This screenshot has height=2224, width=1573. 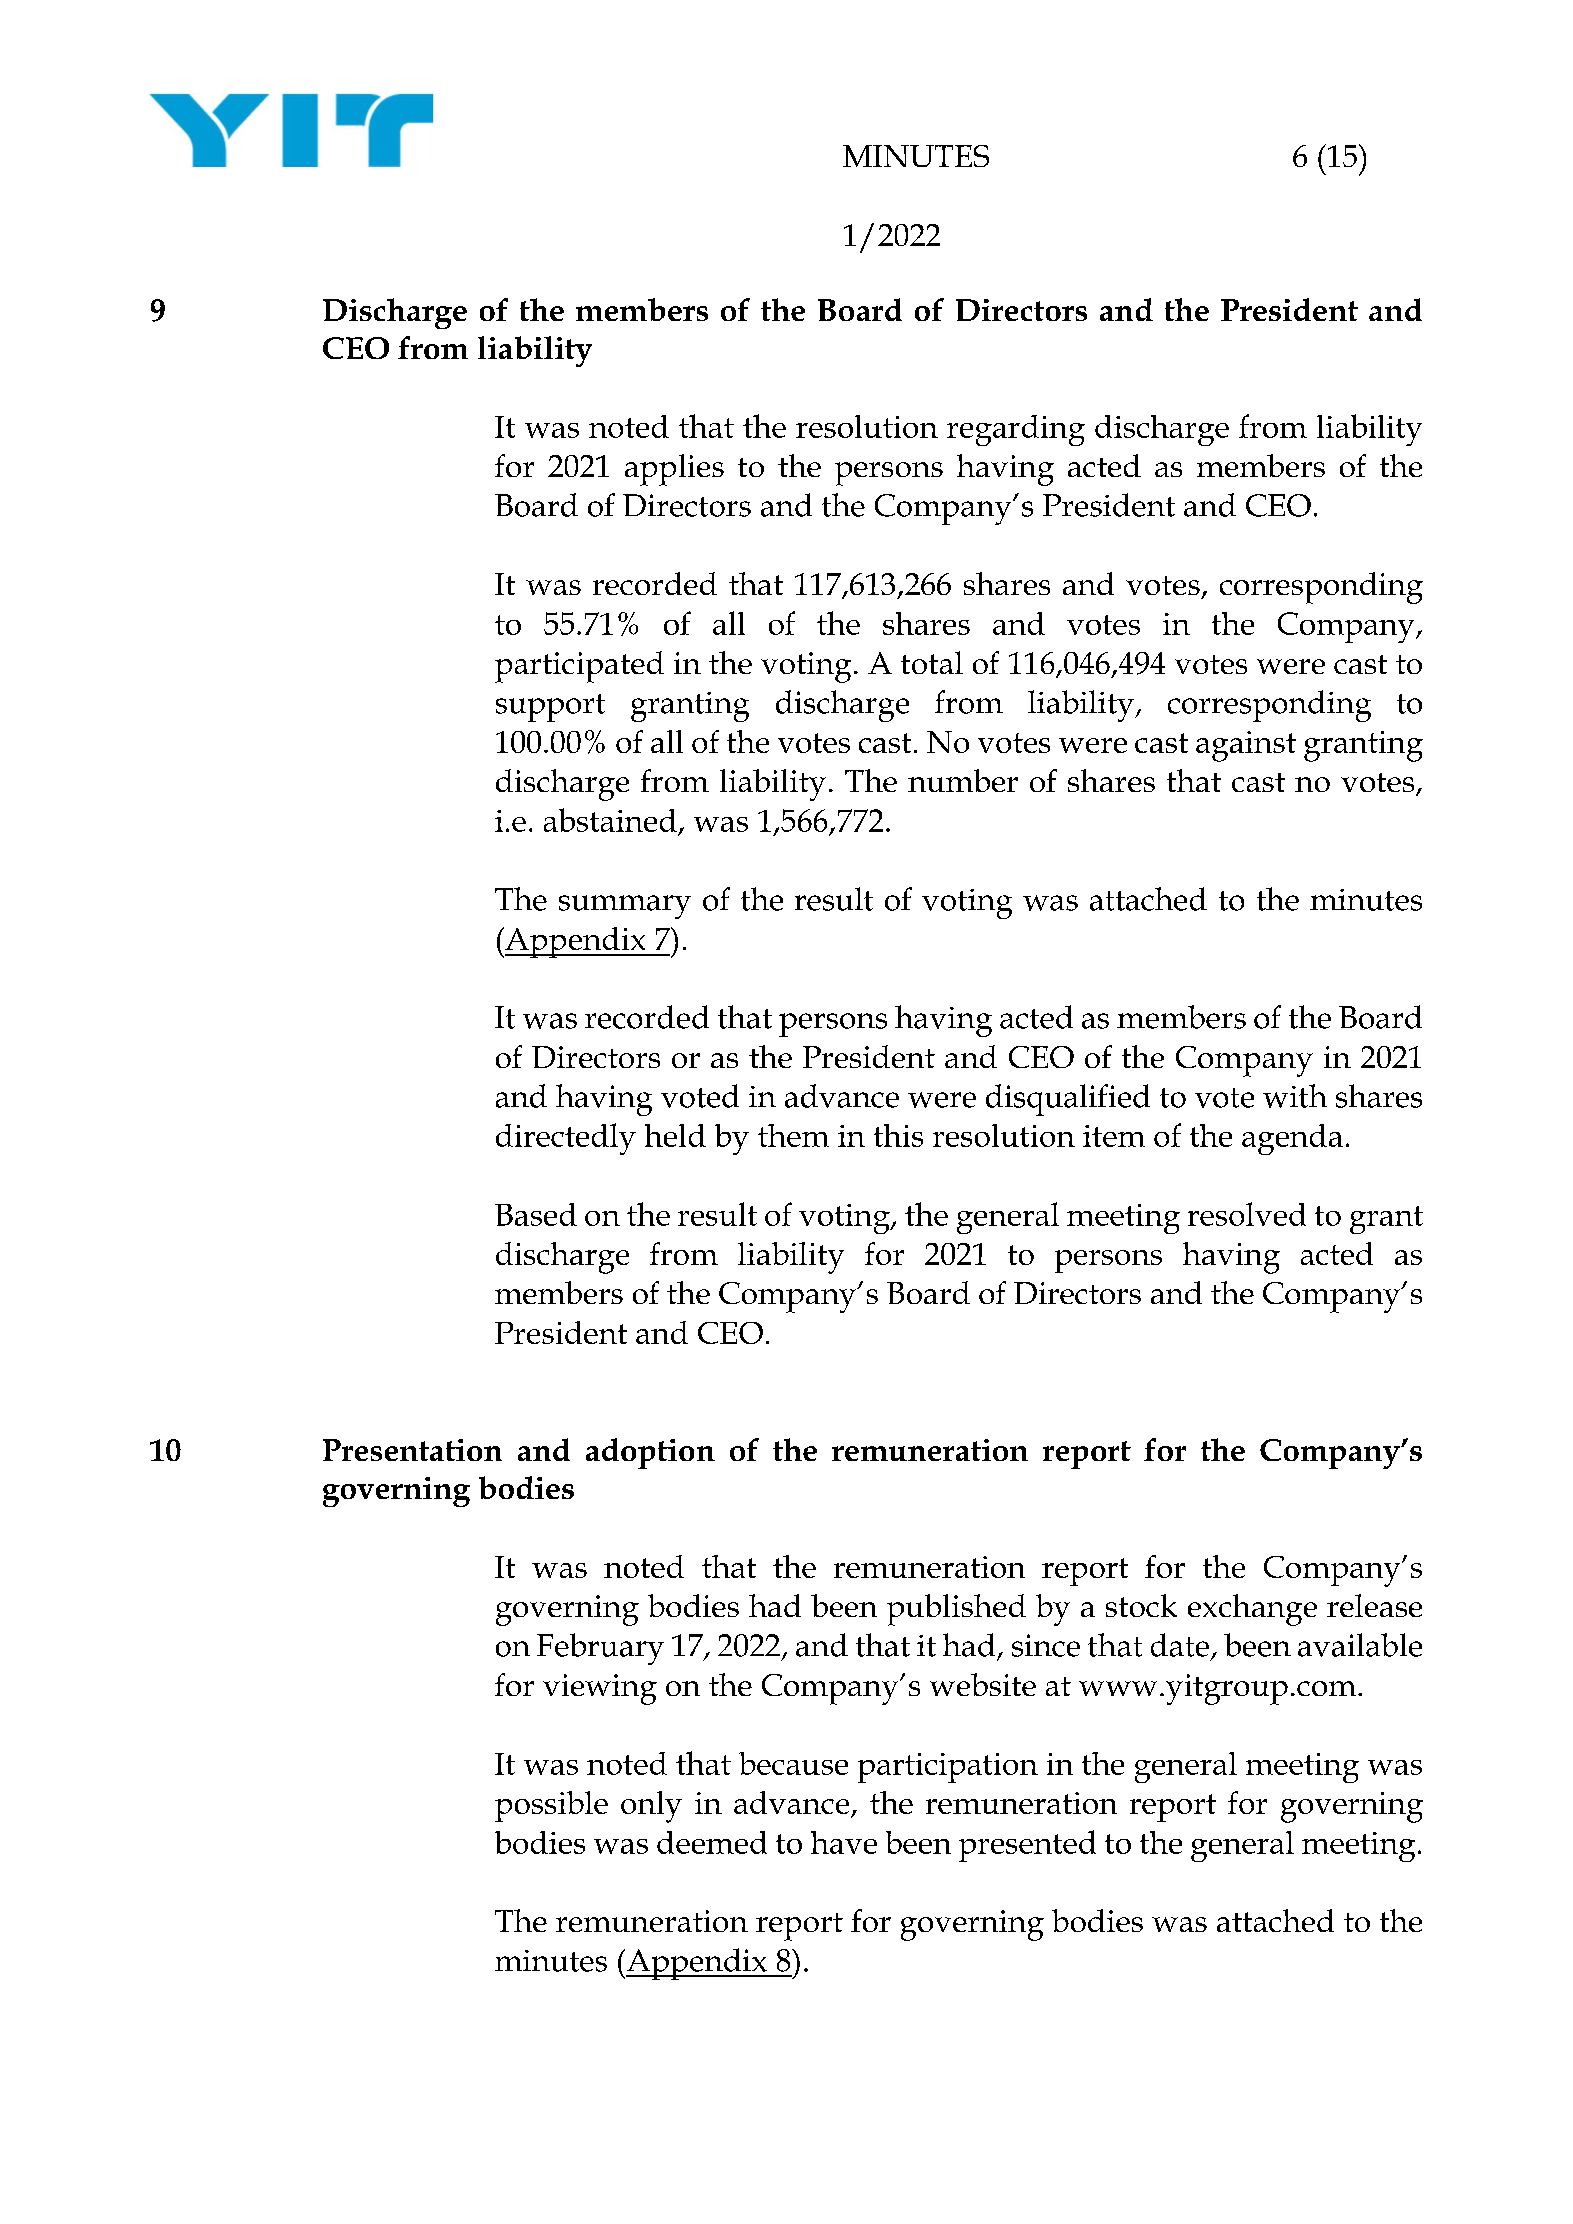 What do you see at coordinates (412, 1450) in the screenshot?
I see `Presentation` at bounding box center [412, 1450].
